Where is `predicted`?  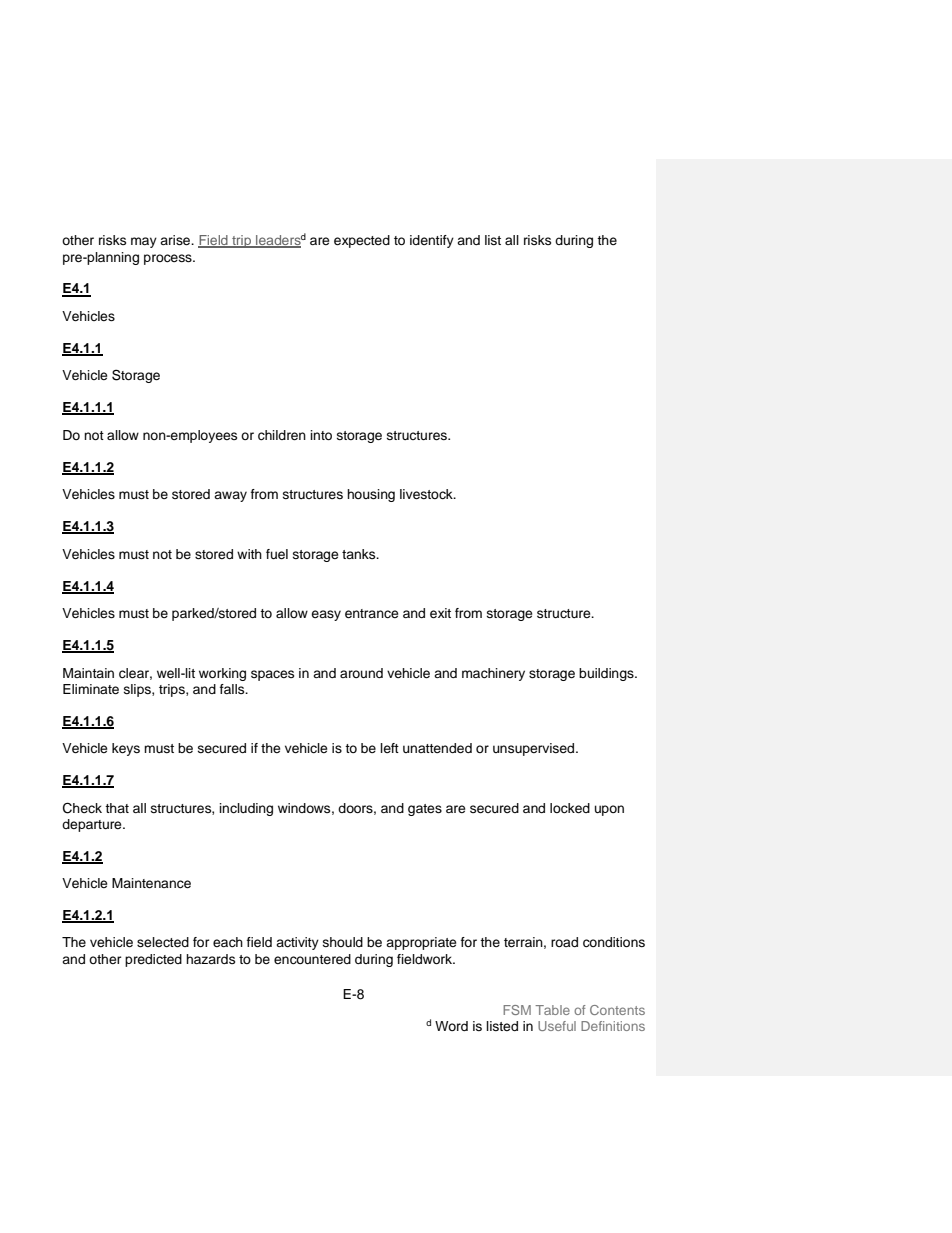 predicted is located at coordinates (153, 960).
